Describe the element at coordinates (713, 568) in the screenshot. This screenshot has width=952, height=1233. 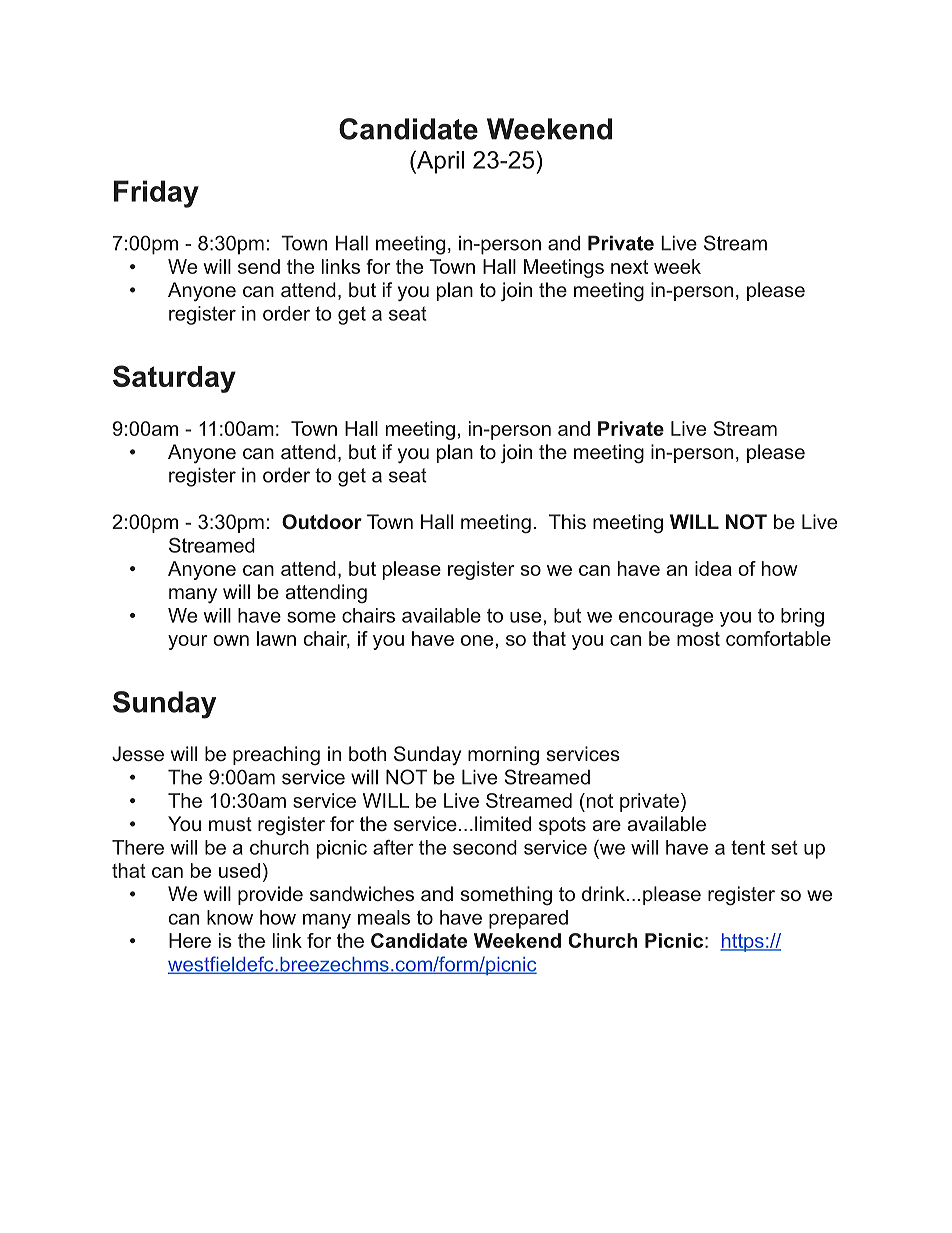
I see `idea` at that location.
